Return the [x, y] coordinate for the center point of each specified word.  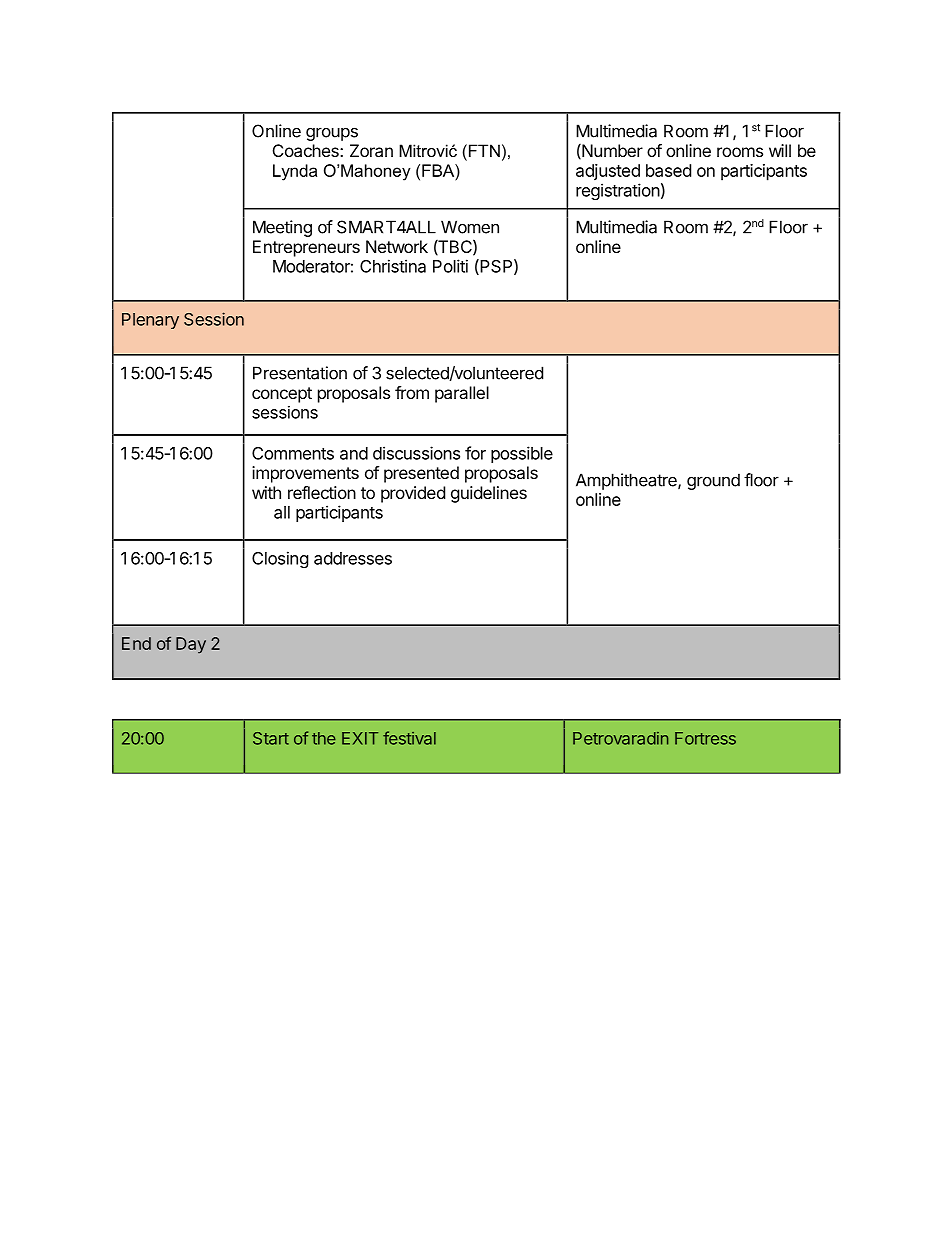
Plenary [150, 321]
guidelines [489, 494]
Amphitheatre [627, 481]
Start [271, 738]
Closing [280, 559]
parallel [462, 394]
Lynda [295, 172]
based [668, 170]
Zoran [371, 150]
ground [713, 481]
